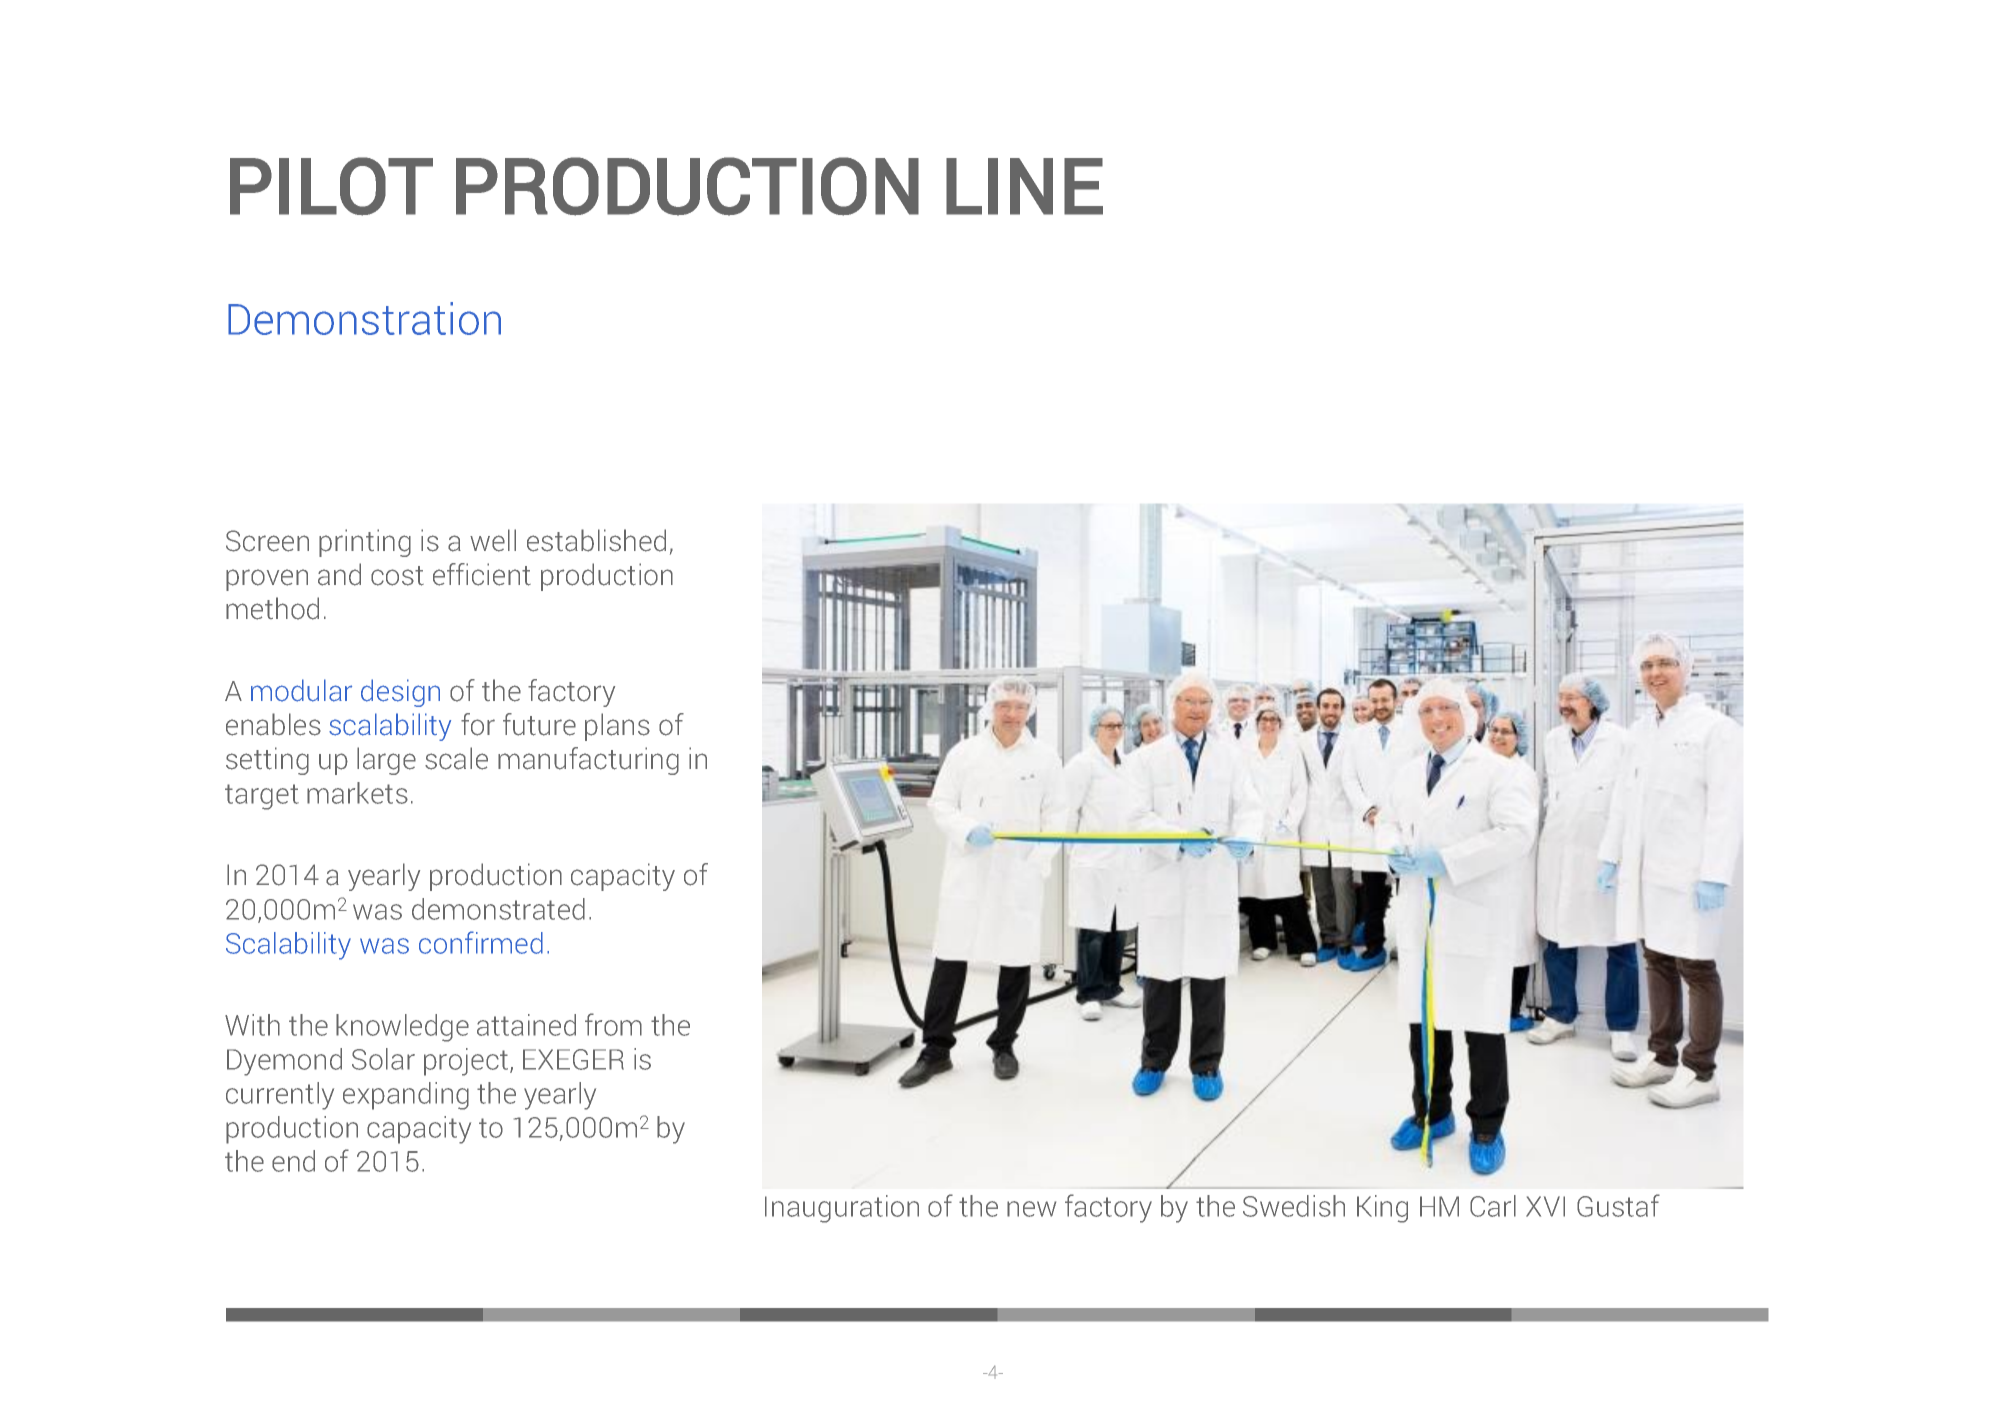  What do you see at coordinates (400, 693) in the page?
I see `design` at bounding box center [400, 693].
